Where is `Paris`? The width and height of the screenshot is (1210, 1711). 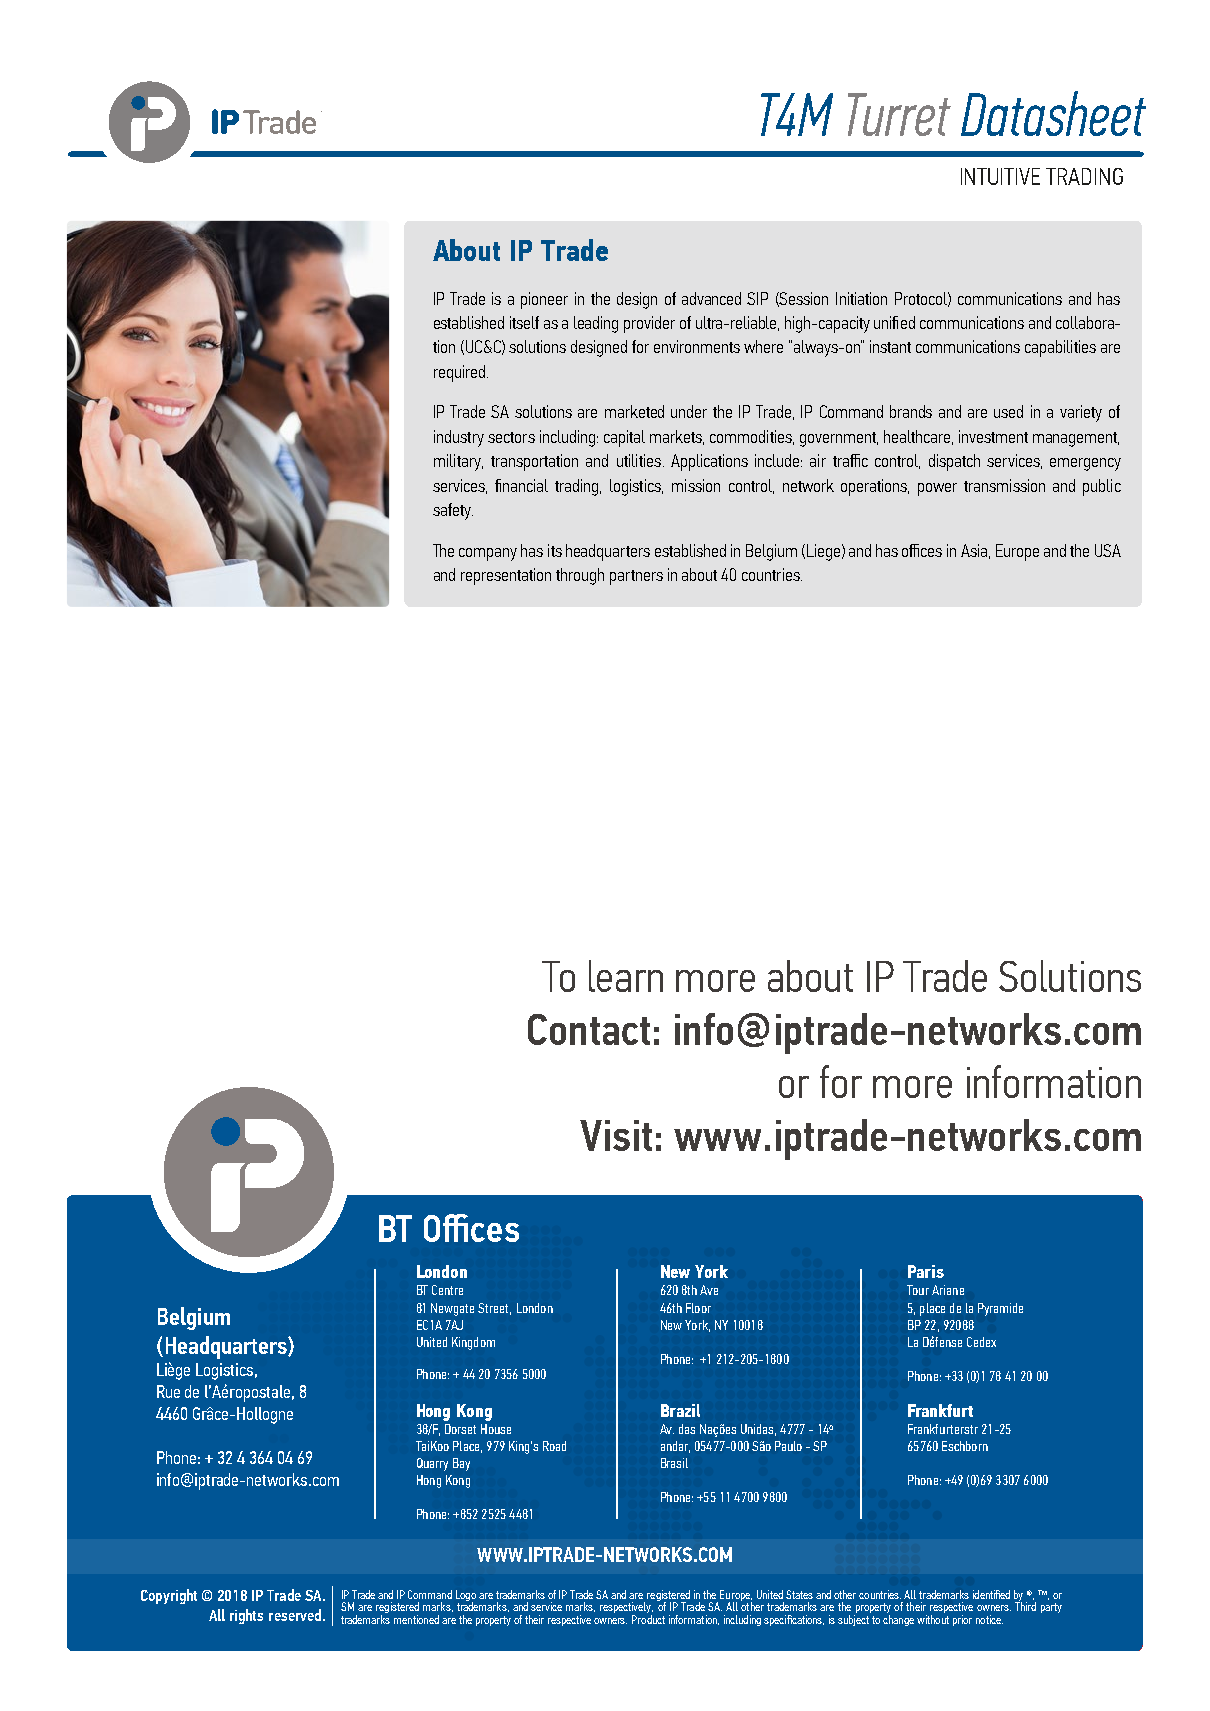 Paris is located at coordinates (926, 1271).
